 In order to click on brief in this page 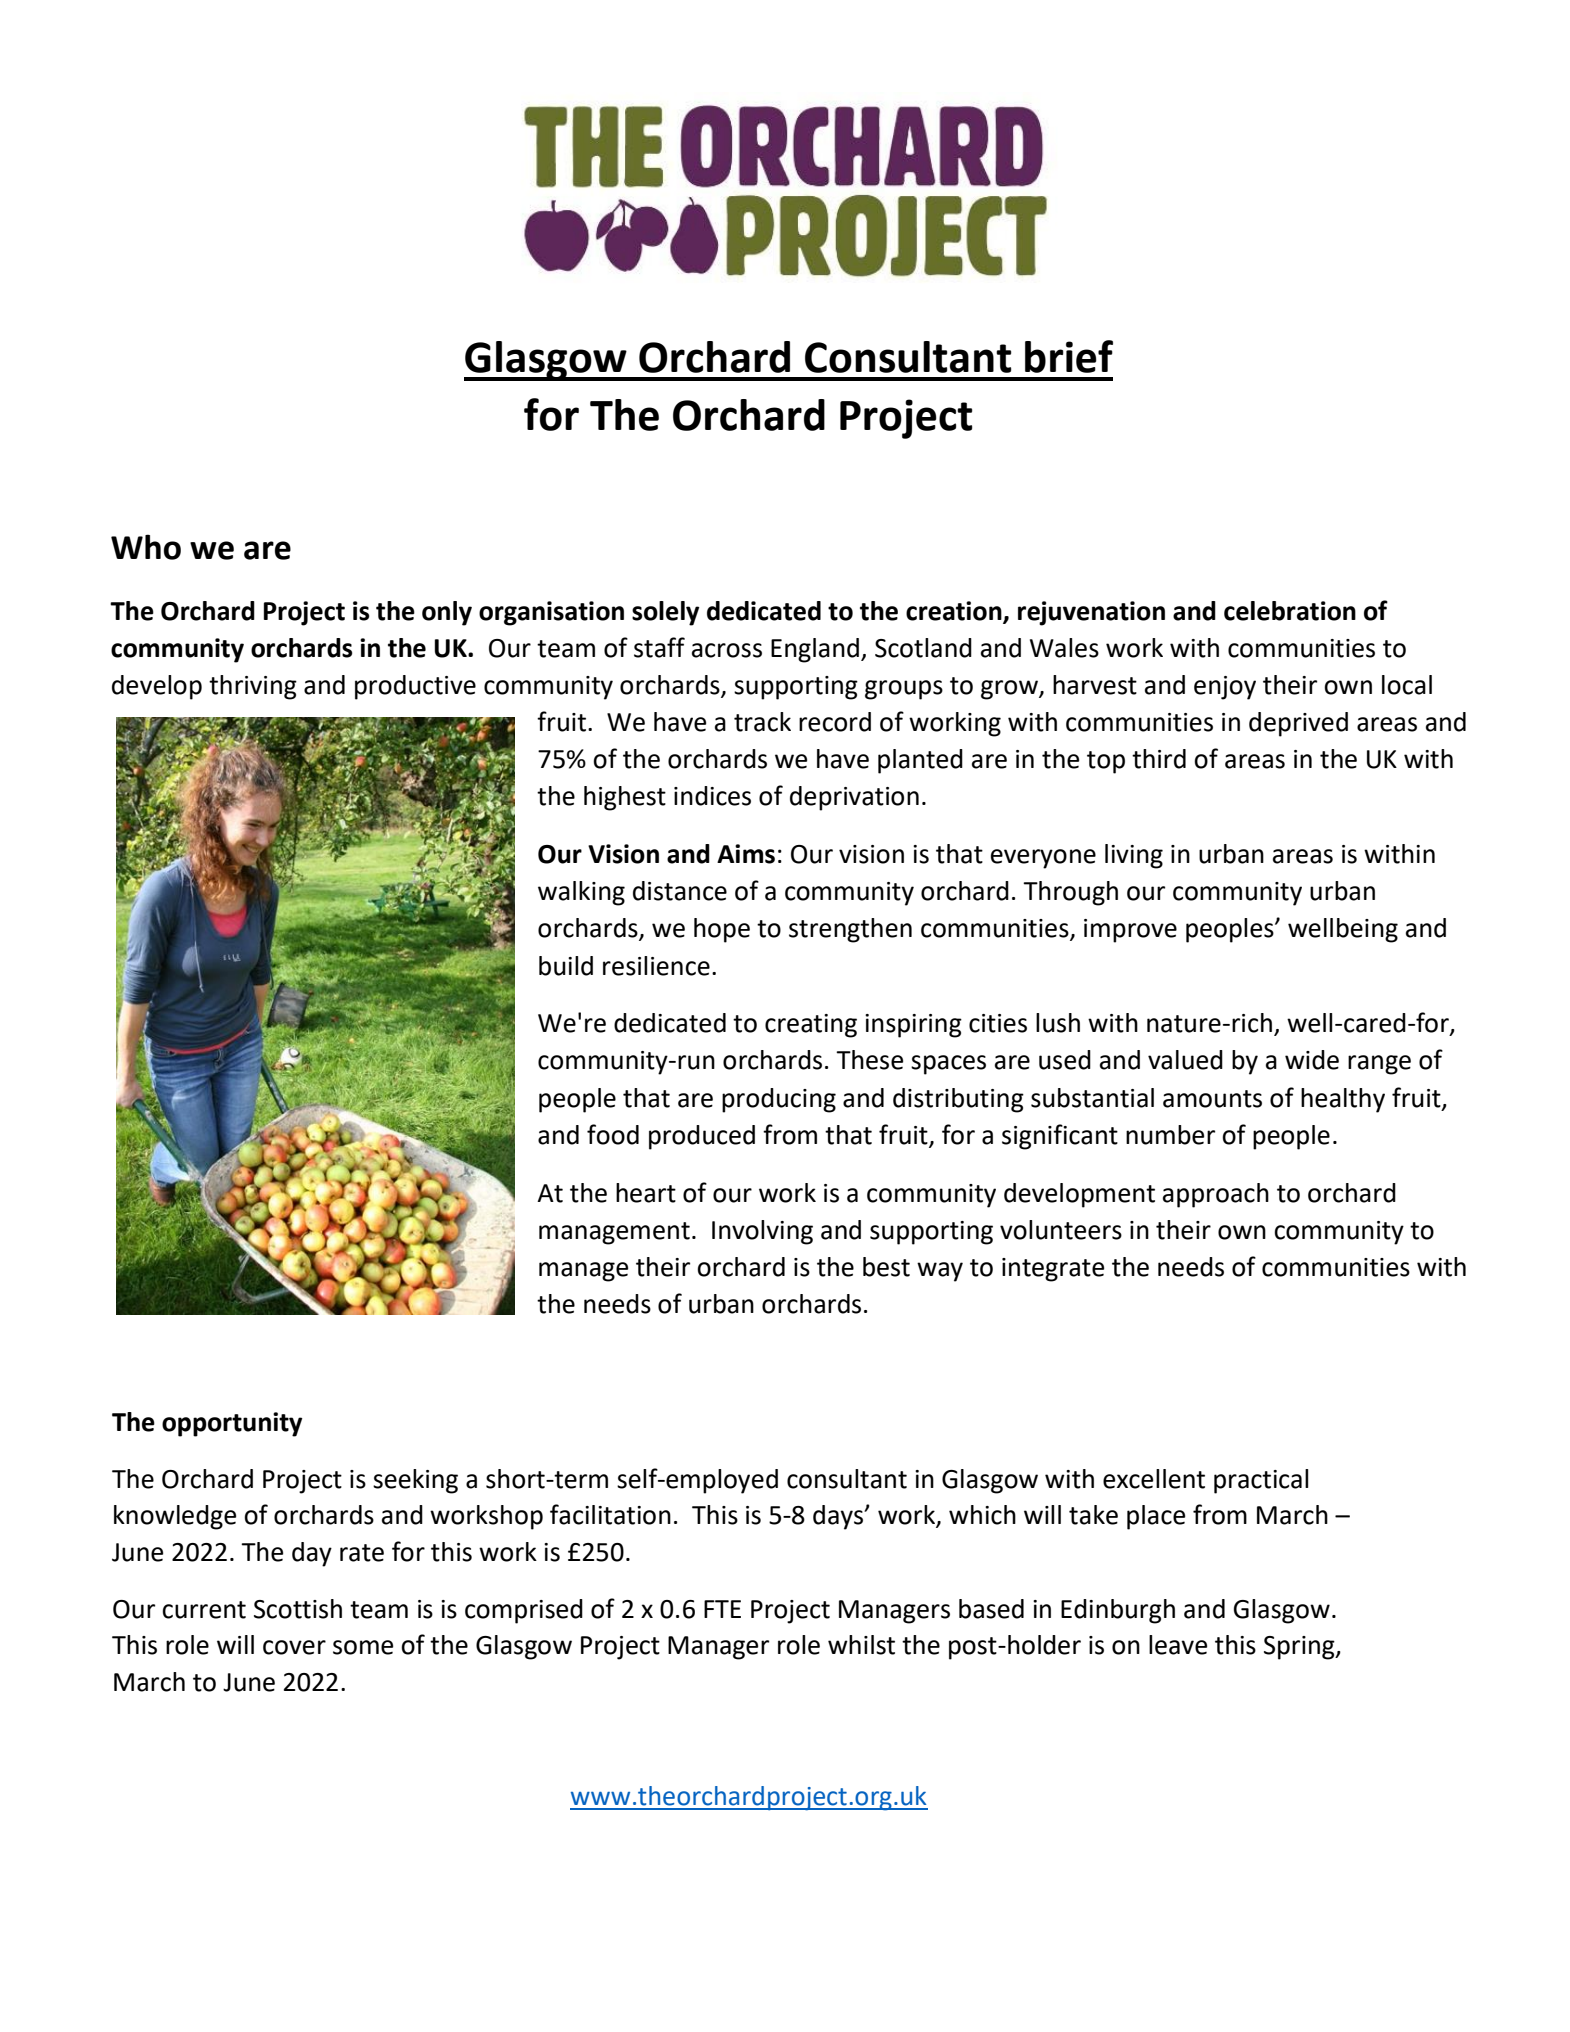, I will do `click(1069, 356)`.
